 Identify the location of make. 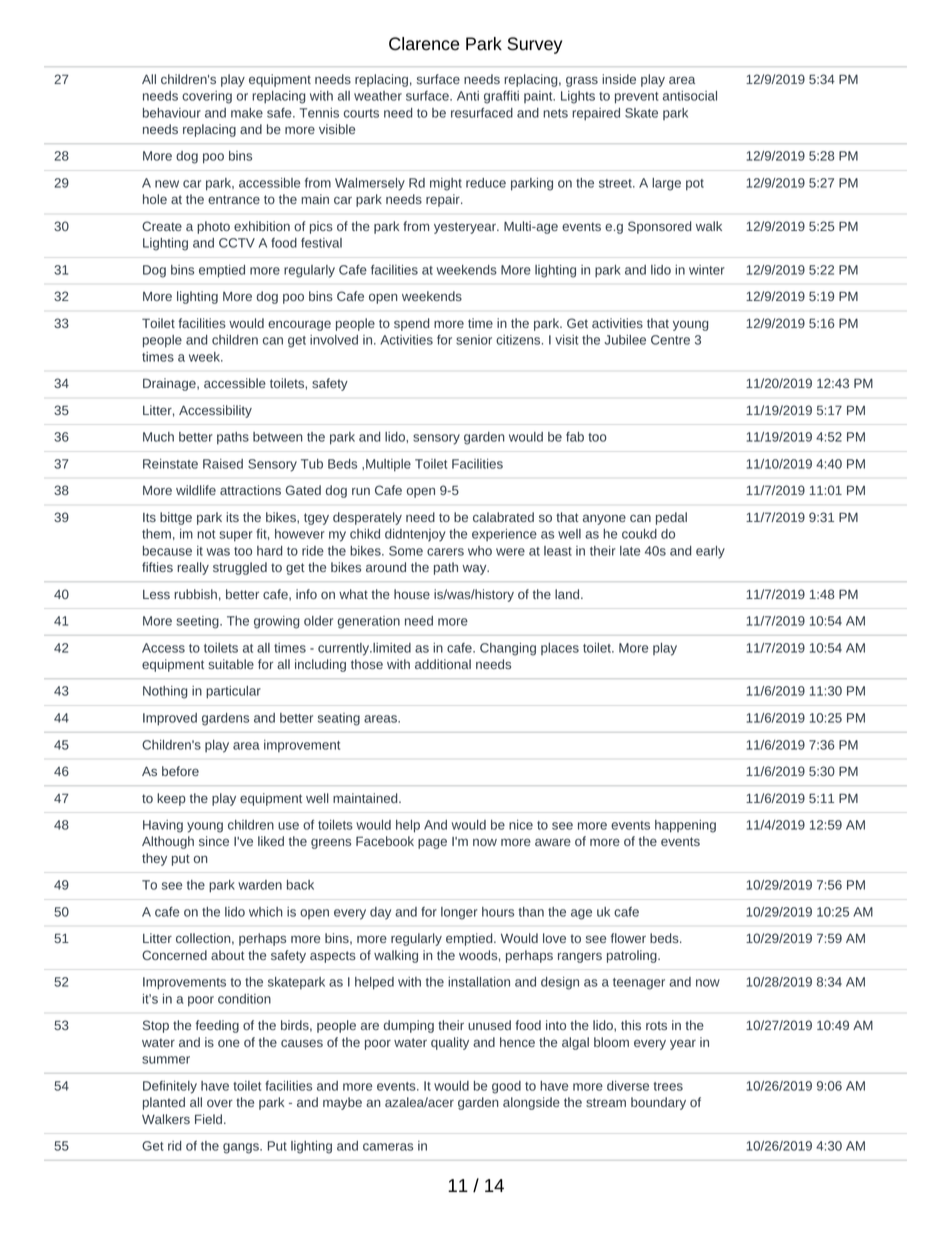
(247, 113).
